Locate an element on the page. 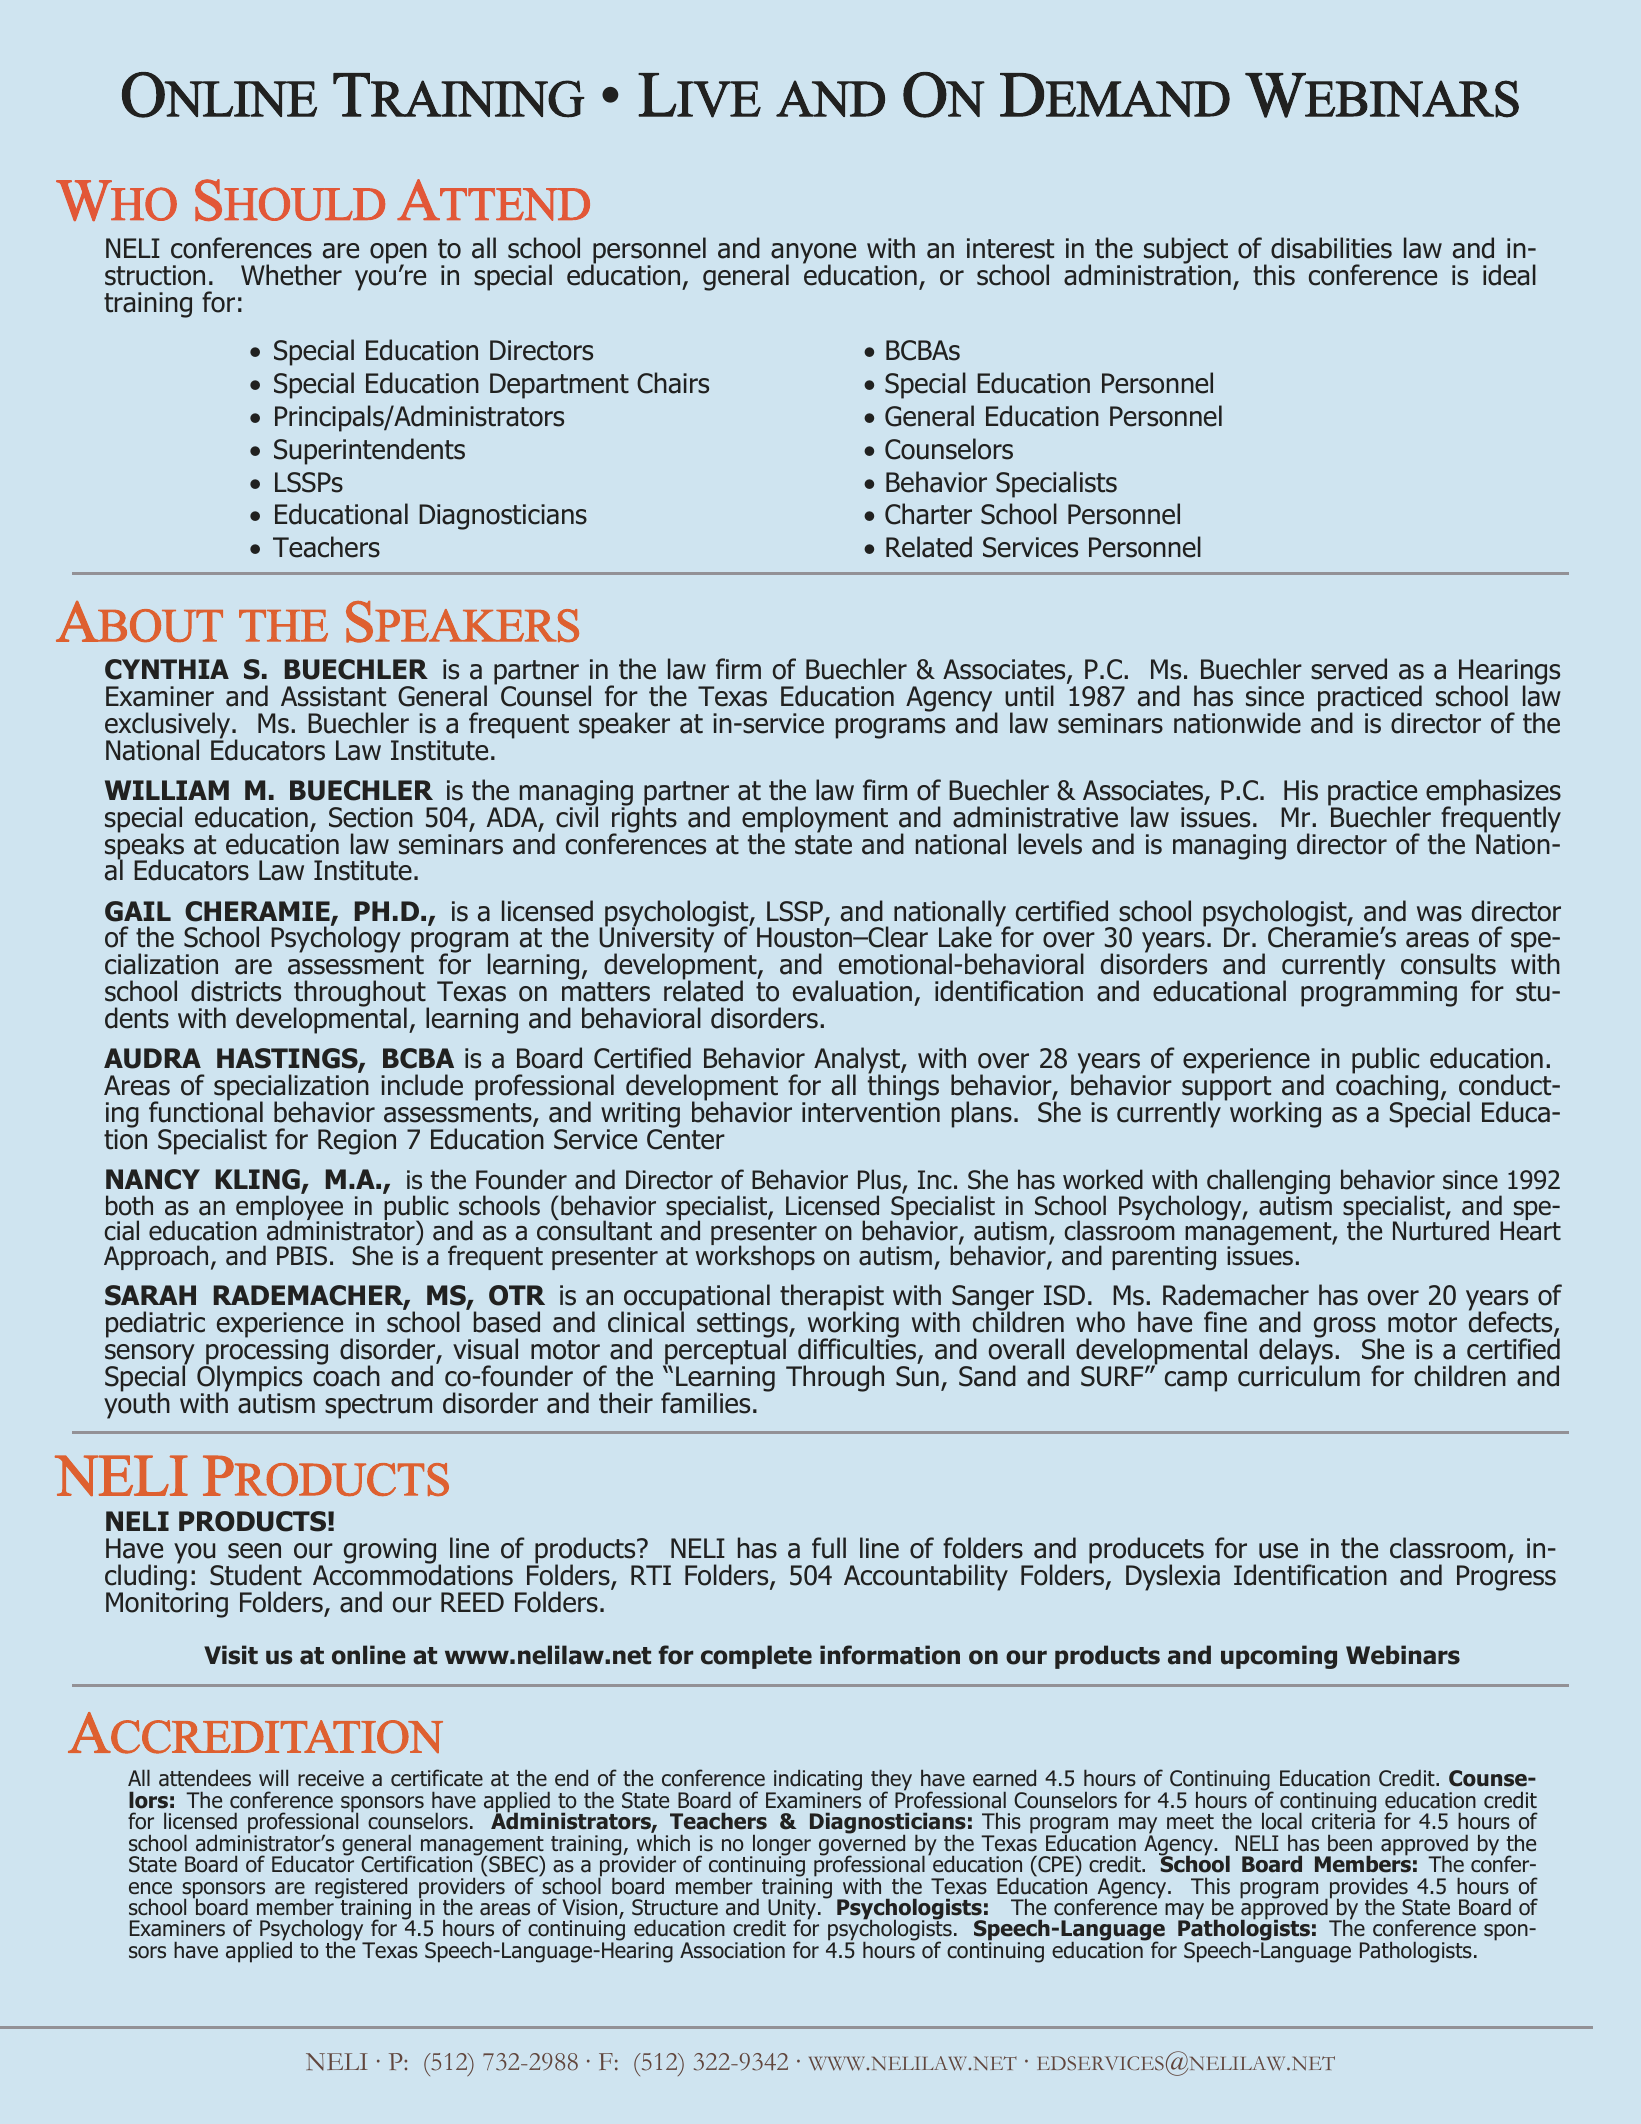  full is located at coordinates (829, 1548).
